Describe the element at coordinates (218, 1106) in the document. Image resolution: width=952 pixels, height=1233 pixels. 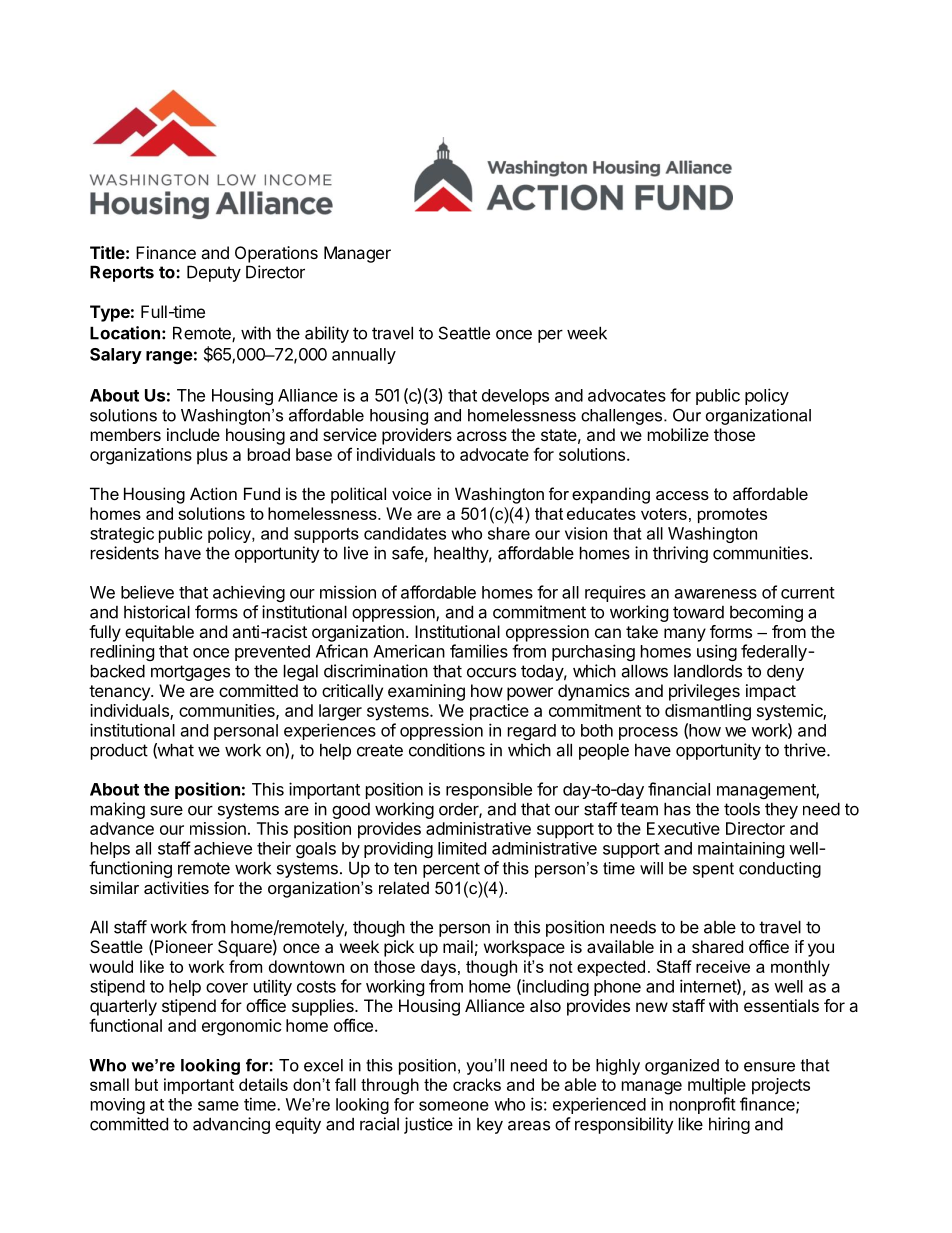
I see `same` at that location.
